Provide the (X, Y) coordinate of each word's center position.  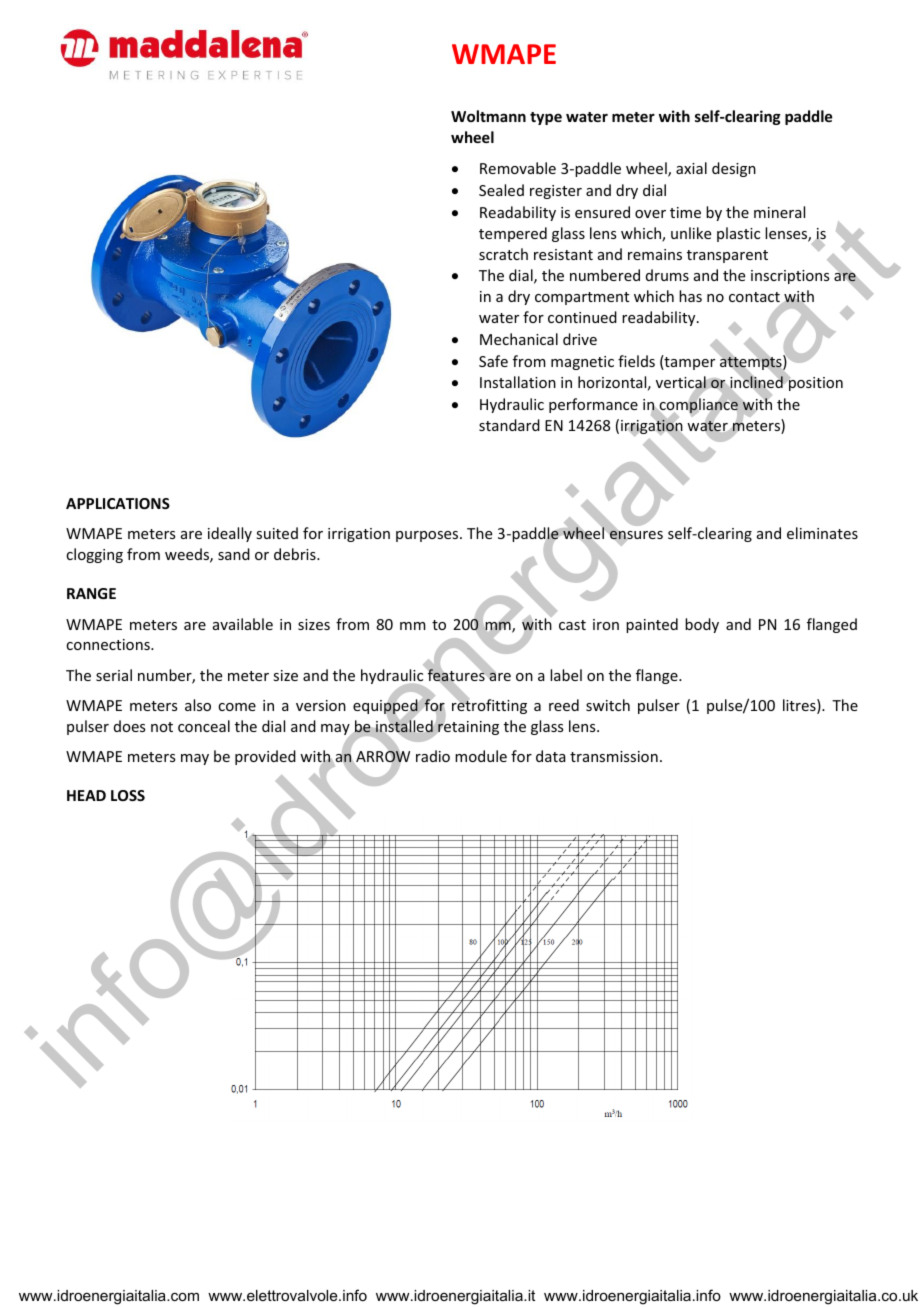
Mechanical (519, 339)
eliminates (822, 533)
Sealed (501, 190)
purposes (428, 536)
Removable (518, 168)
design (734, 169)
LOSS (128, 795)
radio (433, 756)
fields (636, 361)
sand (234, 554)
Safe (493, 361)
